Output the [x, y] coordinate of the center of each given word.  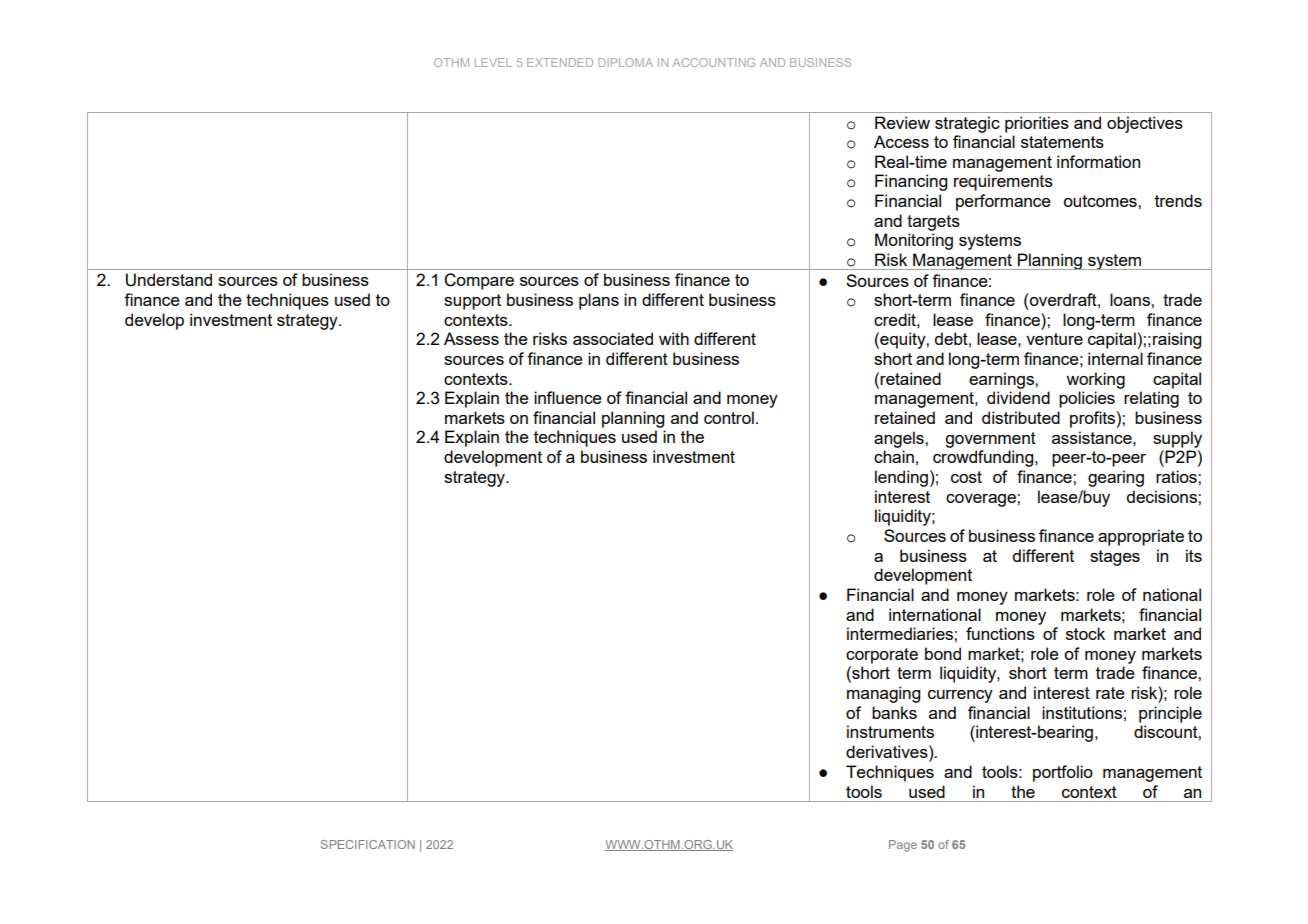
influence [568, 397]
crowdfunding [984, 458]
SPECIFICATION [367, 844]
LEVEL [493, 62]
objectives [1145, 124]
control [729, 417]
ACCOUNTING [714, 62]
